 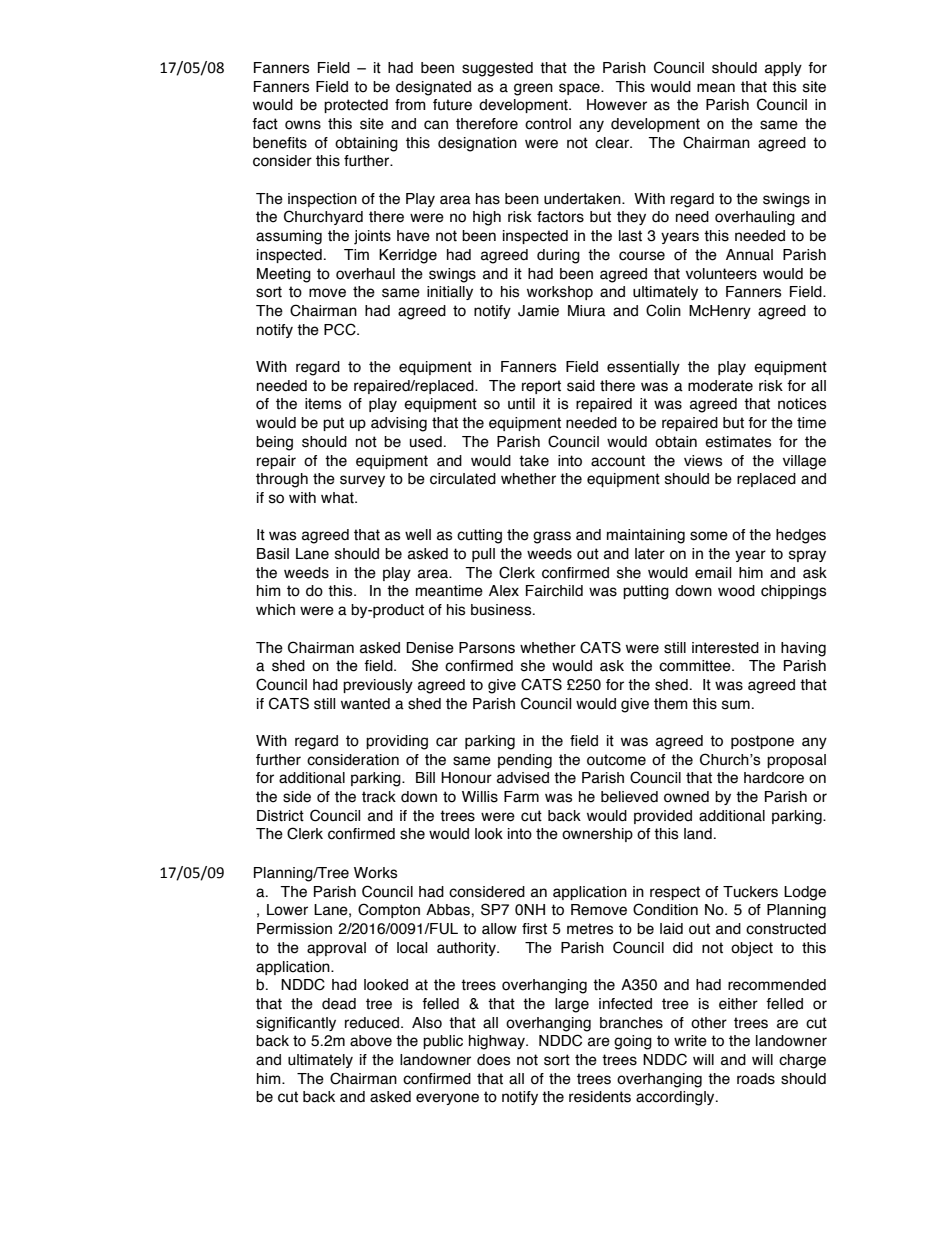 I want to click on hardcore, so click(x=774, y=778).
